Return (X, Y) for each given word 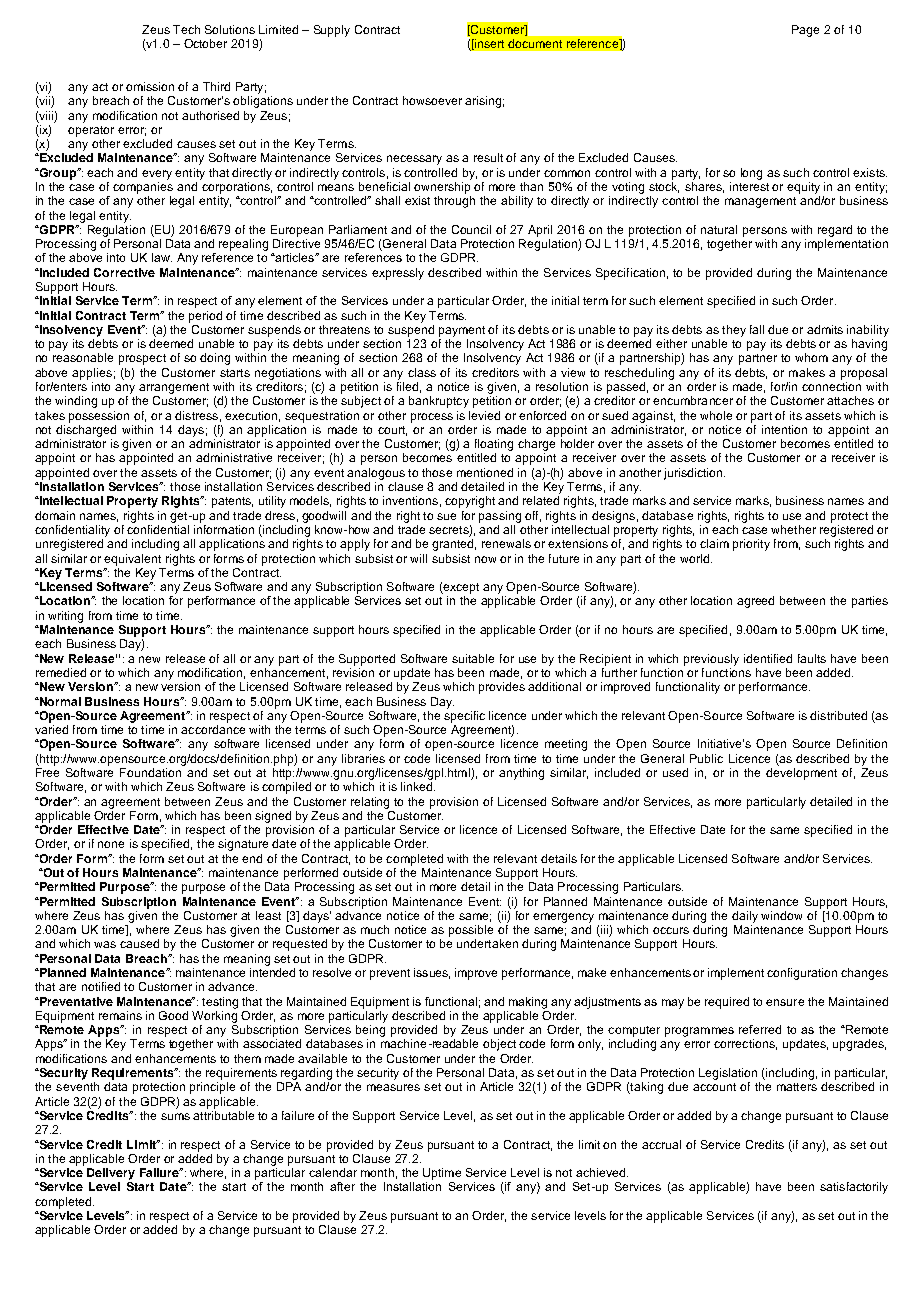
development (801, 774)
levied (484, 415)
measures (393, 1087)
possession (99, 417)
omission (150, 86)
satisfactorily (854, 1188)
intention (784, 429)
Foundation (150, 772)
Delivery (111, 1174)
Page (805, 31)
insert (488, 44)
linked (418, 786)
